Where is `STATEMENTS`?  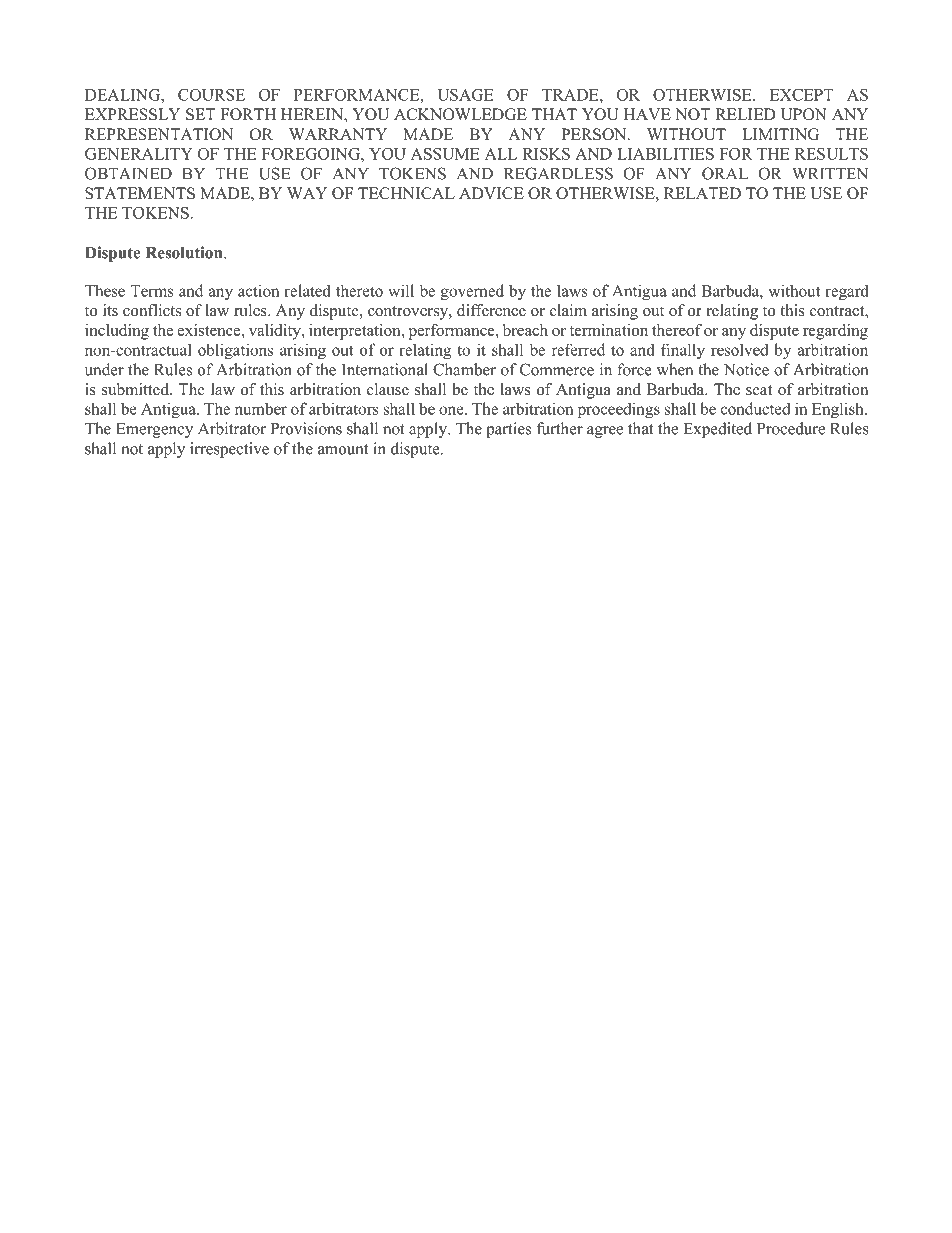
STATEMENTS is located at coordinates (140, 193).
